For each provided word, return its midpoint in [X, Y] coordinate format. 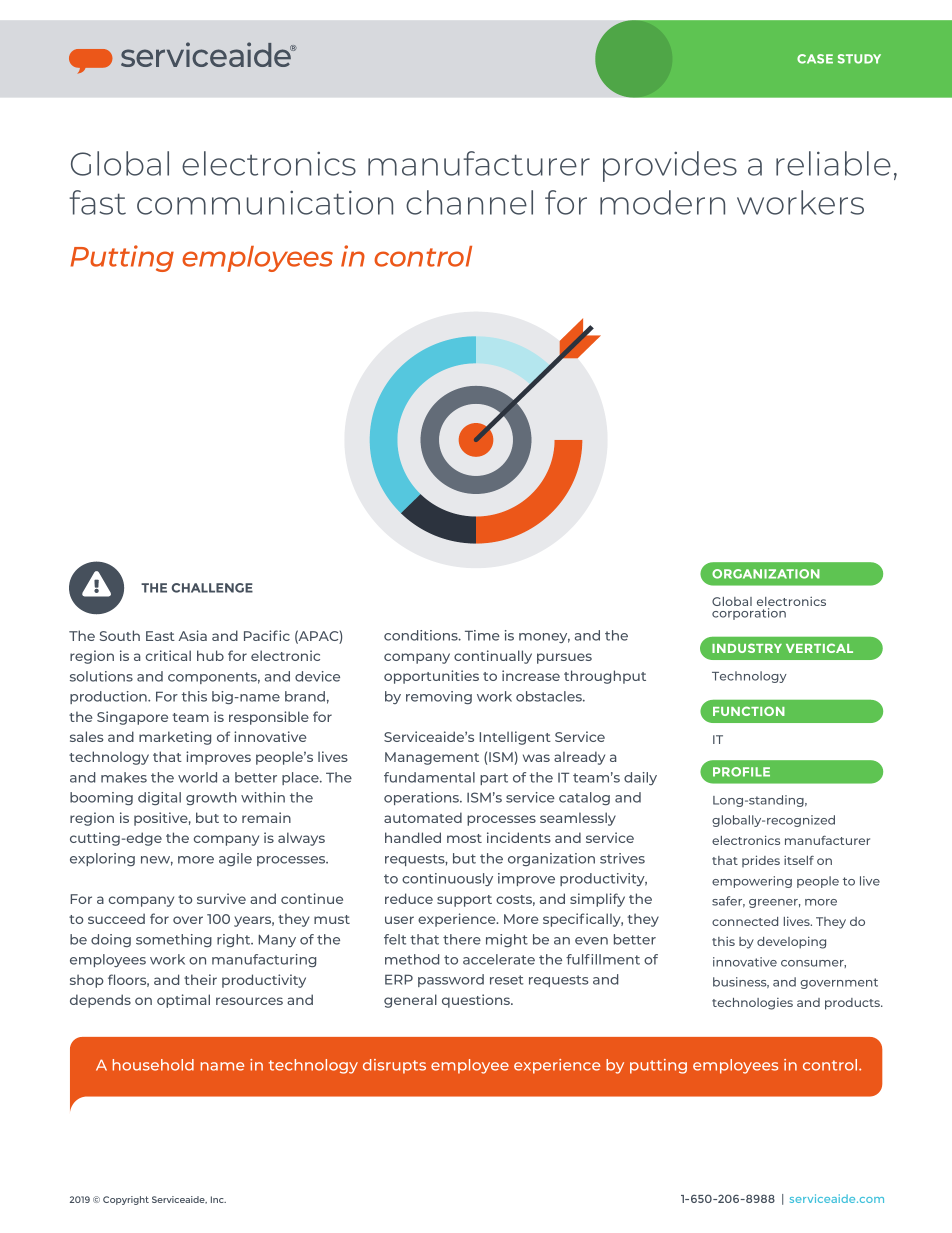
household [153, 1065]
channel [469, 202]
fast [97, 202]
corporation [749, 614]
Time [482, 635]
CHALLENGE [212, 588]
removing [439, 697]
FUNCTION [749, 711]
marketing [175, 738]
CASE [815, 59]
